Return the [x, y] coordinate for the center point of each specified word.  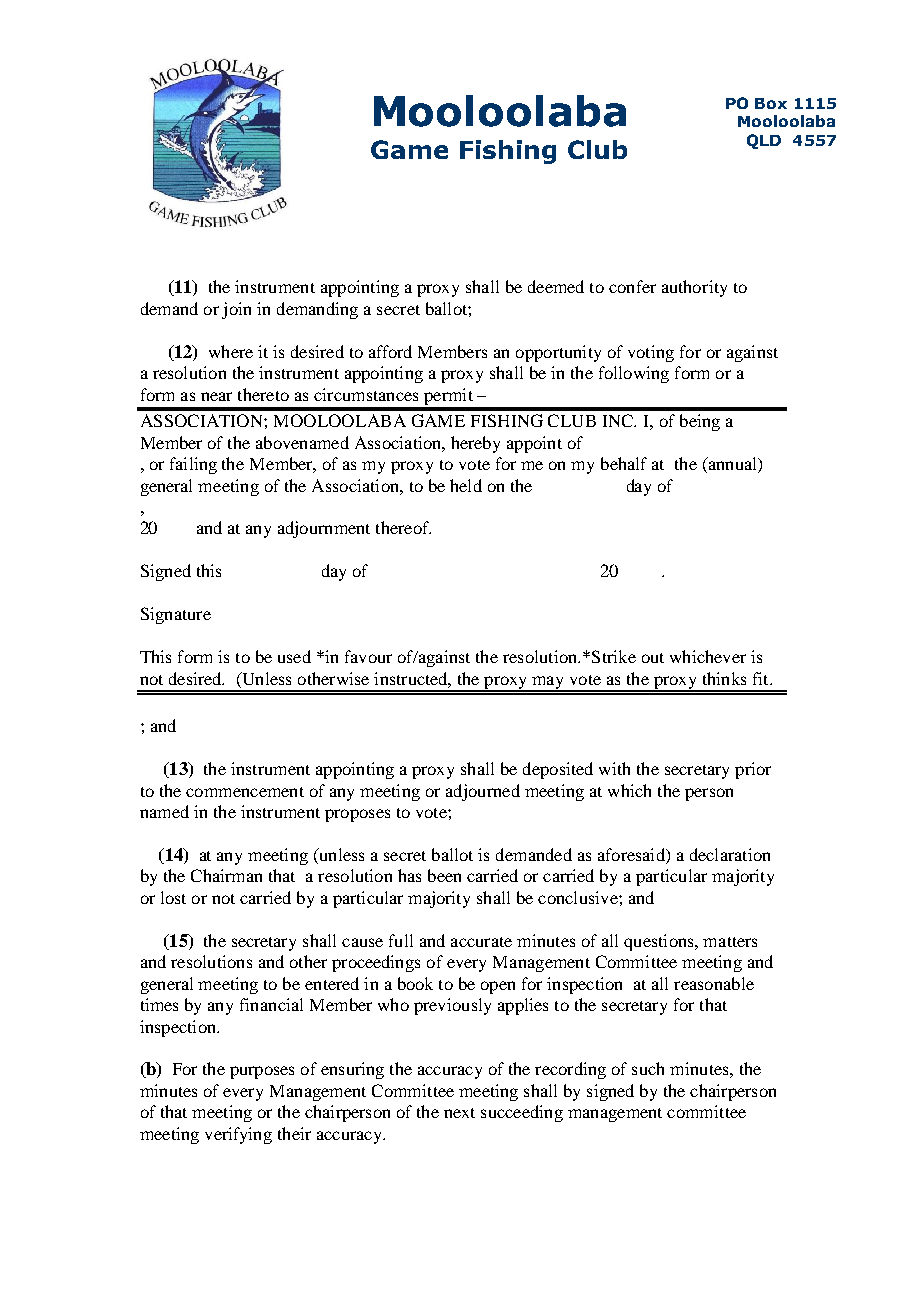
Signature [176, 615]
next [459, 1113]
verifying [238, 1135]
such [648, 1068]
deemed [556, 286]
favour [368, 656]
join [236, 310]
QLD [764, 141]
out [653, 658]
